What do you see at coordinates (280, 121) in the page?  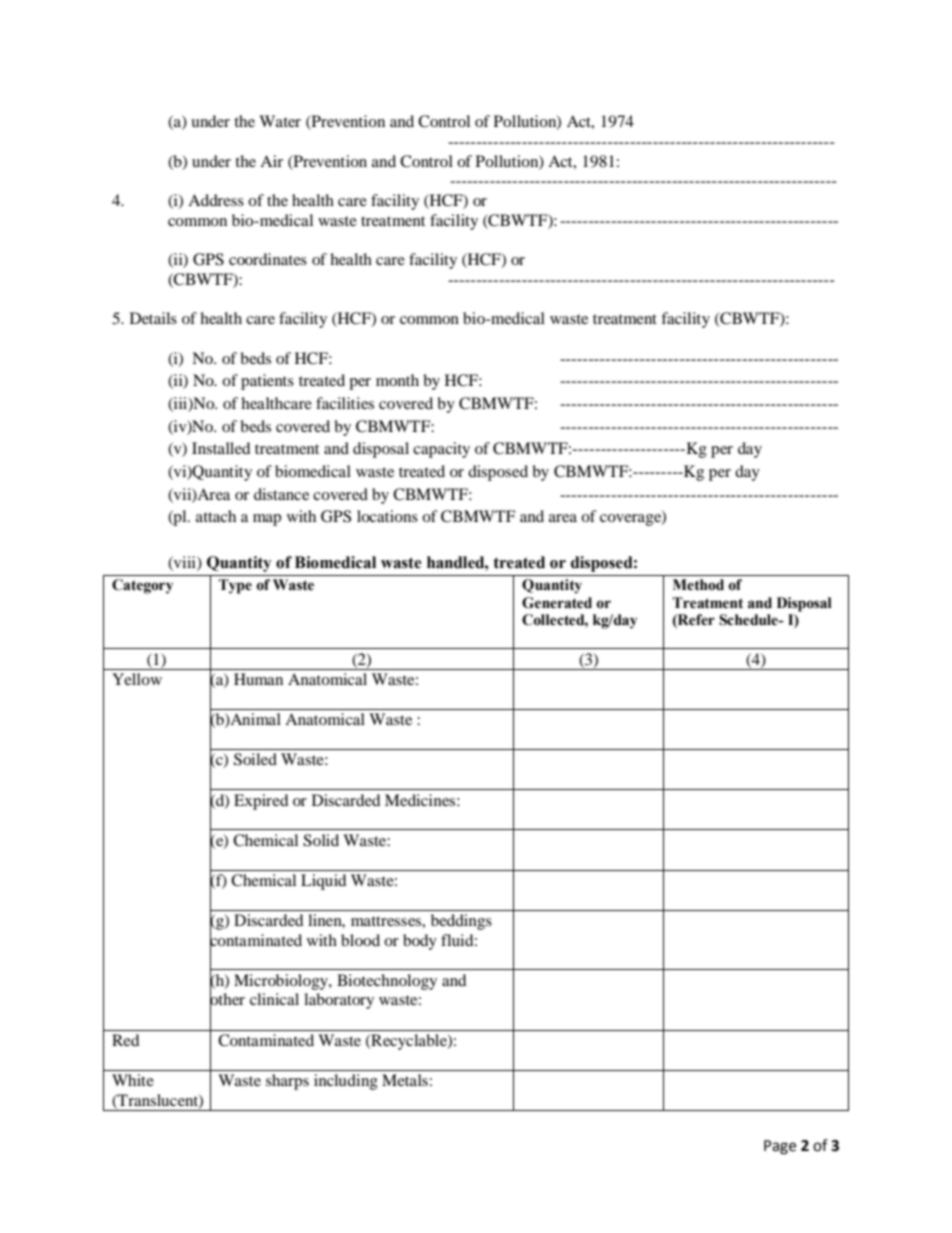 I see `Water` at bounding box center [280, 121].
